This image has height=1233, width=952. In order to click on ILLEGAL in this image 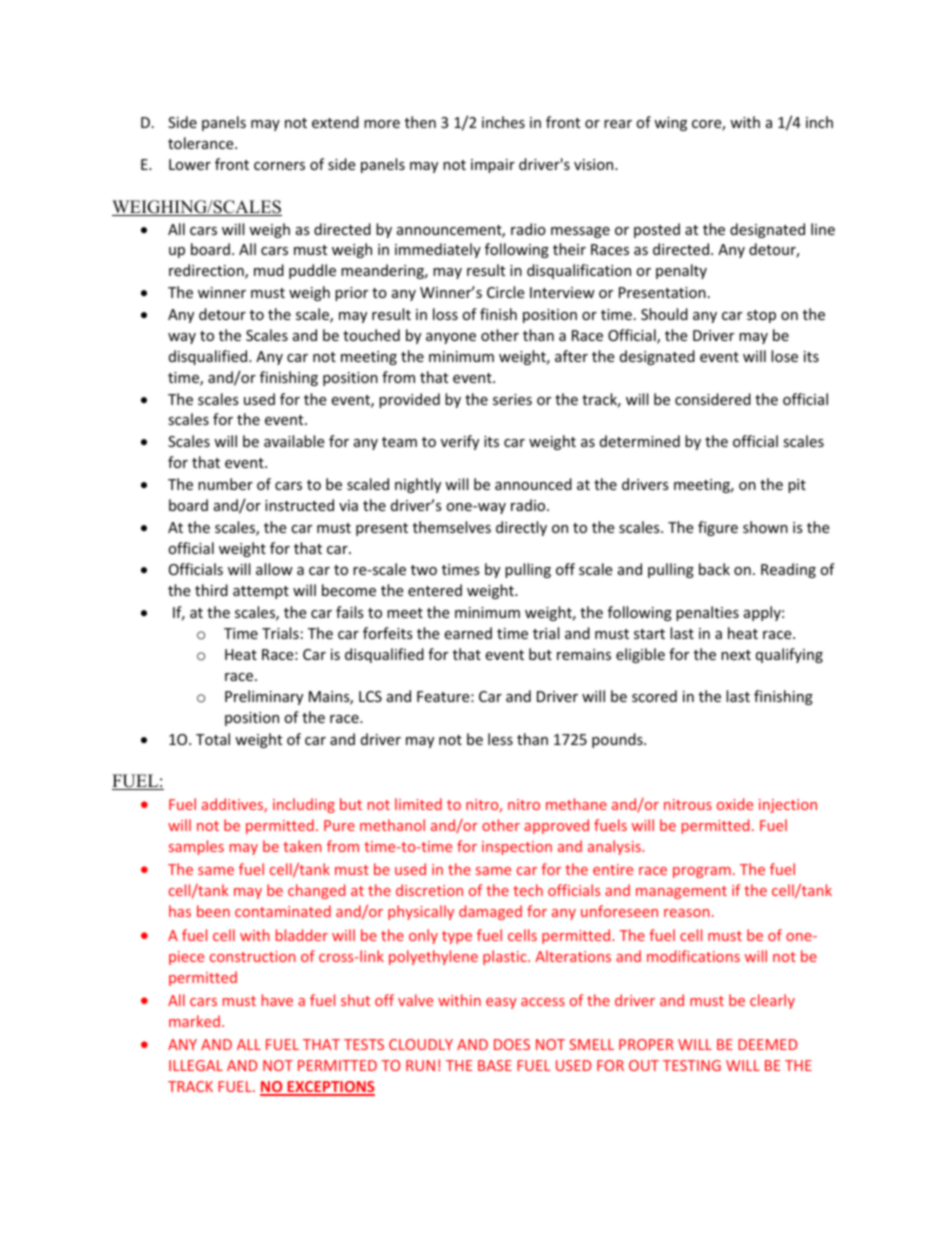, I will do `click(196, 1065)`.
